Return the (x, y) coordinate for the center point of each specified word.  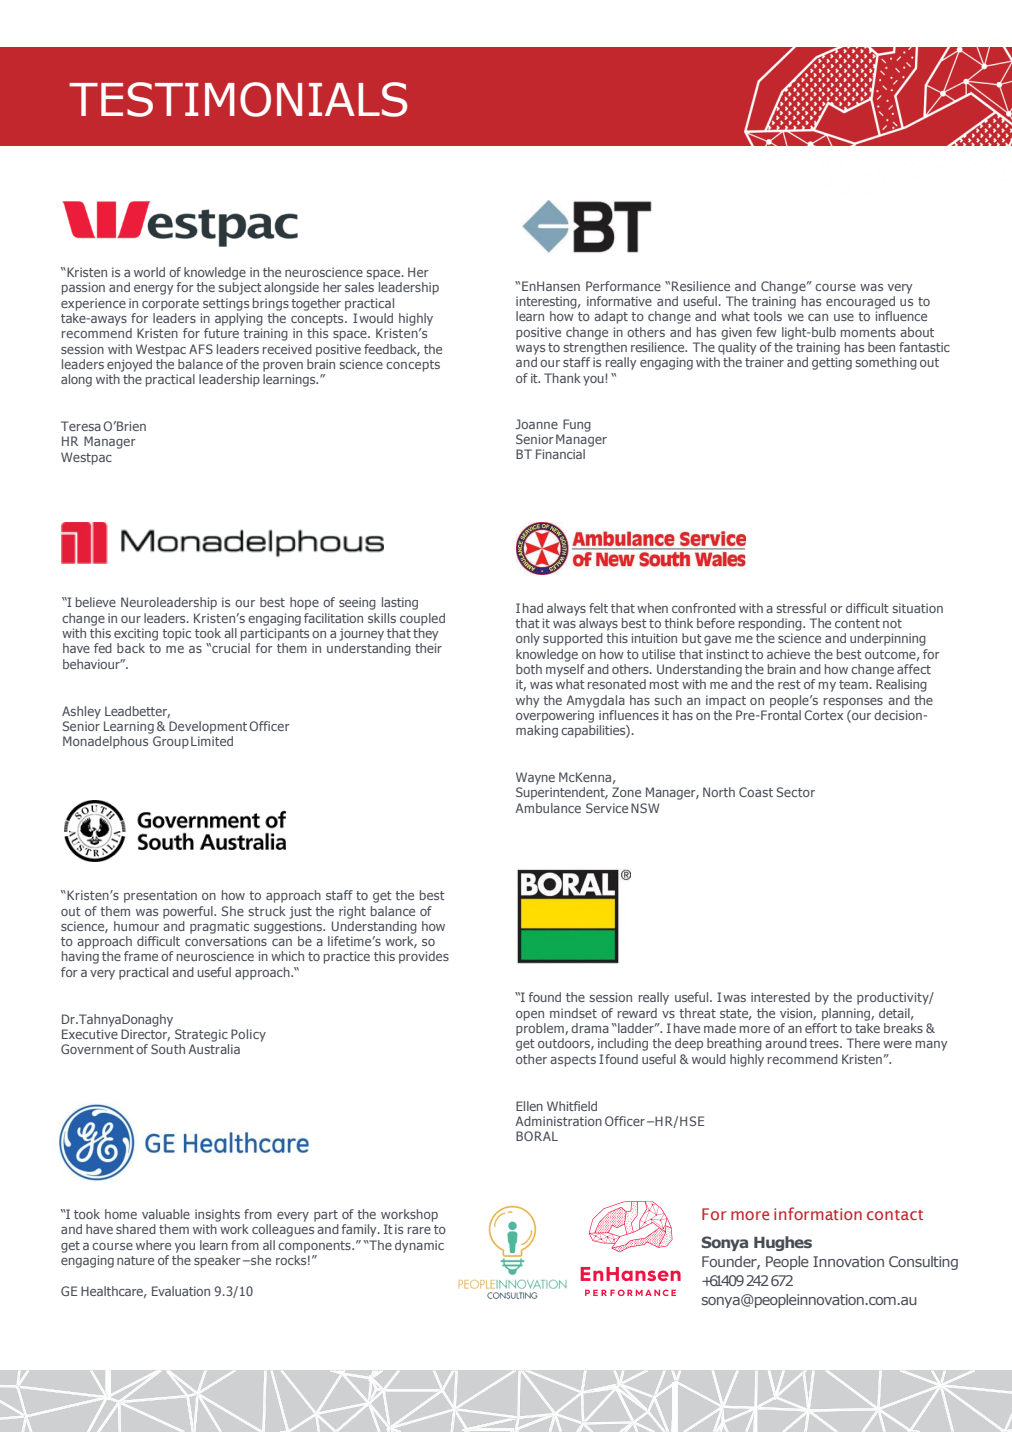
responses (853, 703)
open (530, 1016)
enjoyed (129, 365)
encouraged (860, 302)
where (153, 1245)
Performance (623, 286)
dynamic (419, 1246)
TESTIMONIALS (238, 99)
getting (832, 363)
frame (141, 956)
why (527, 701)
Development (208, 727)
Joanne (536, 424)
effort (821, 1028)
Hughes (783, 1243)
